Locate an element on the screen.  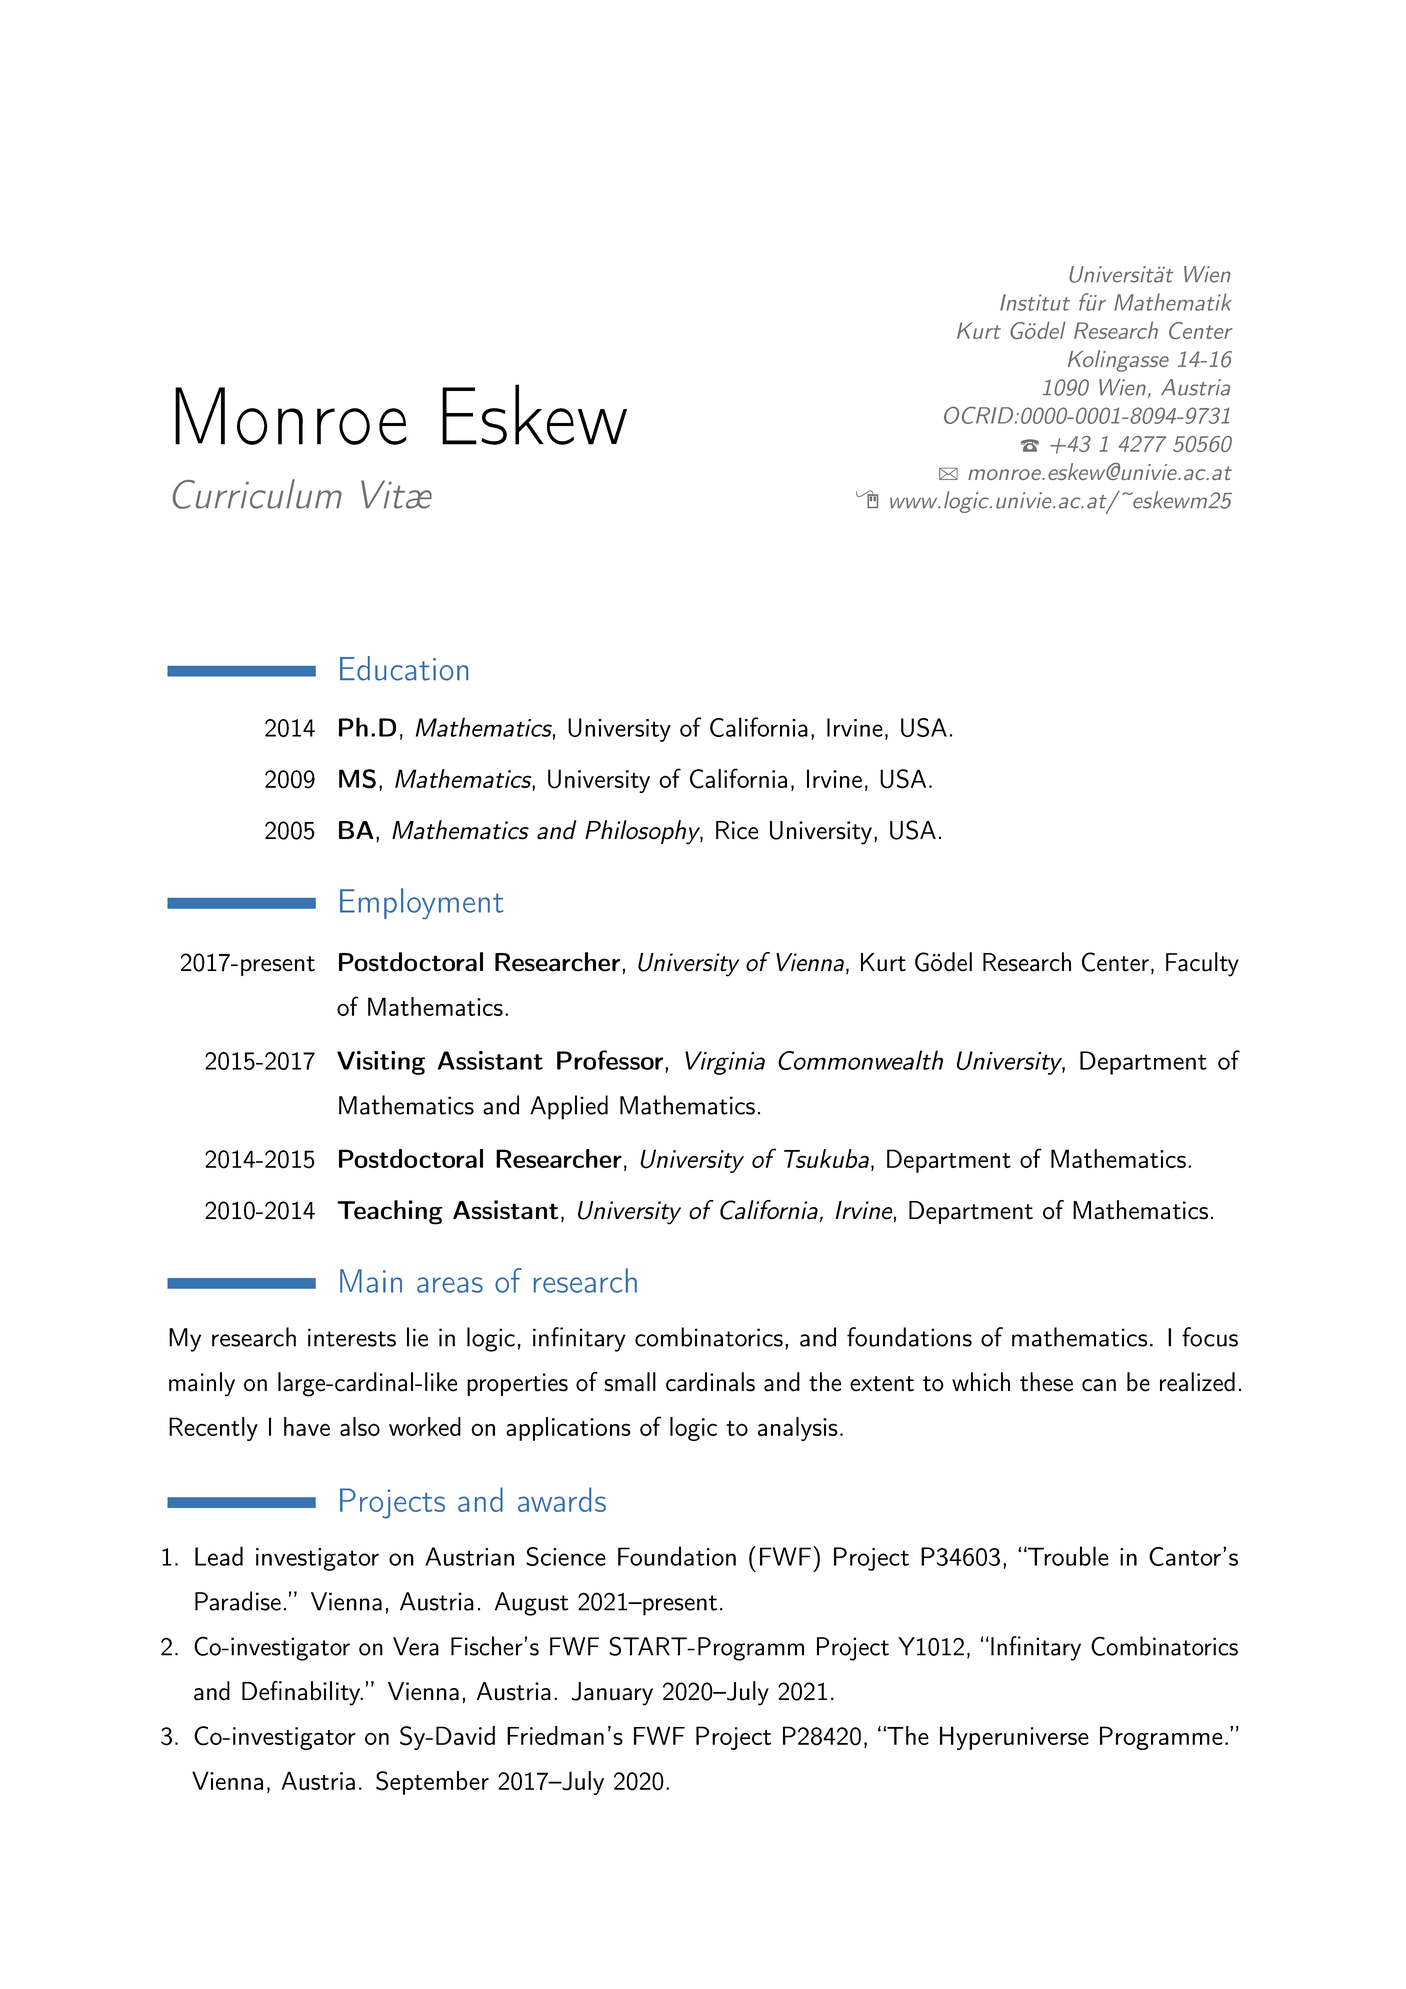
Visiting is located at coordinates (381, 1063).
